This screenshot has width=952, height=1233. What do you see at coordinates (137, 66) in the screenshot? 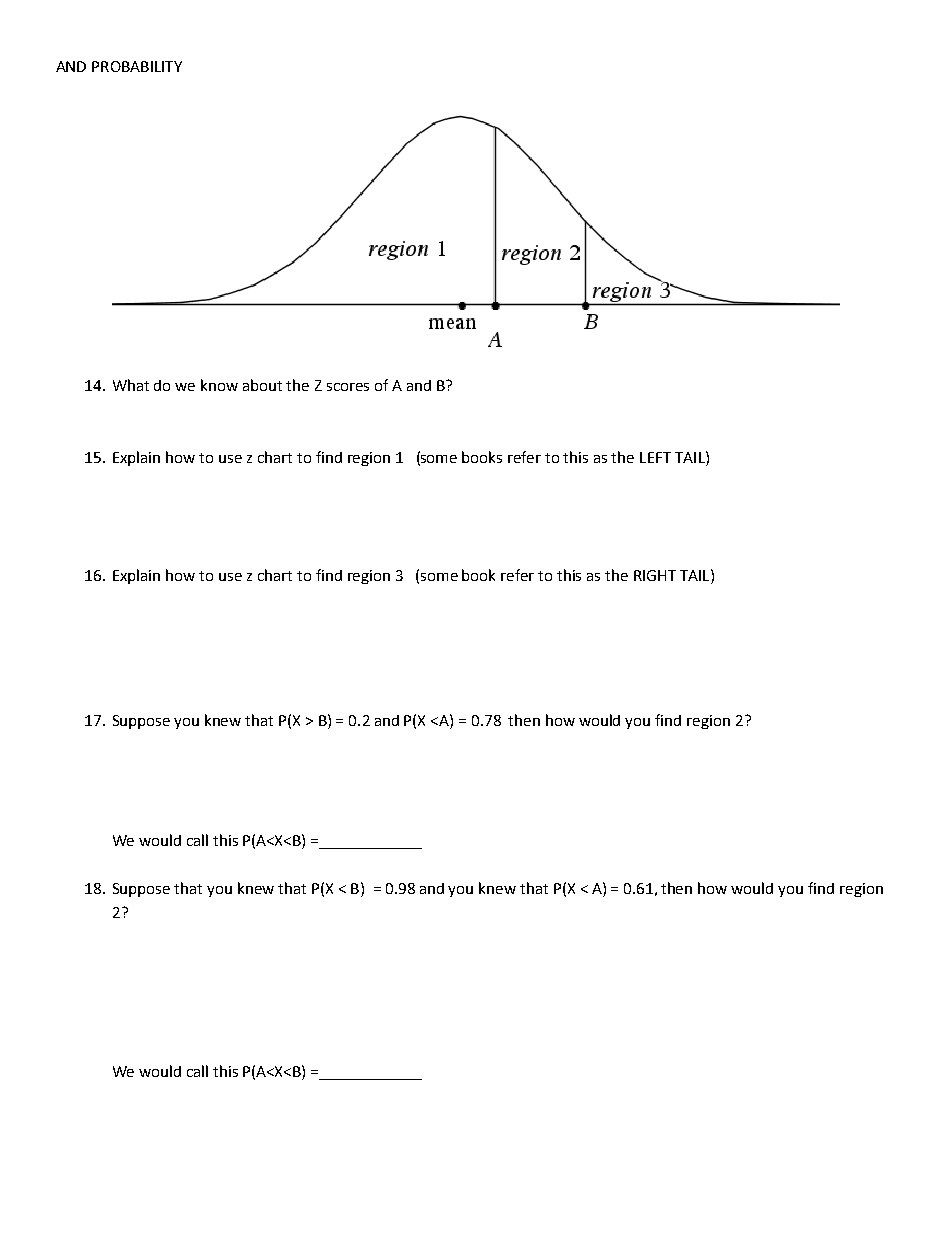
I see `PROBABILITY` at bounding box center [137, 66].
